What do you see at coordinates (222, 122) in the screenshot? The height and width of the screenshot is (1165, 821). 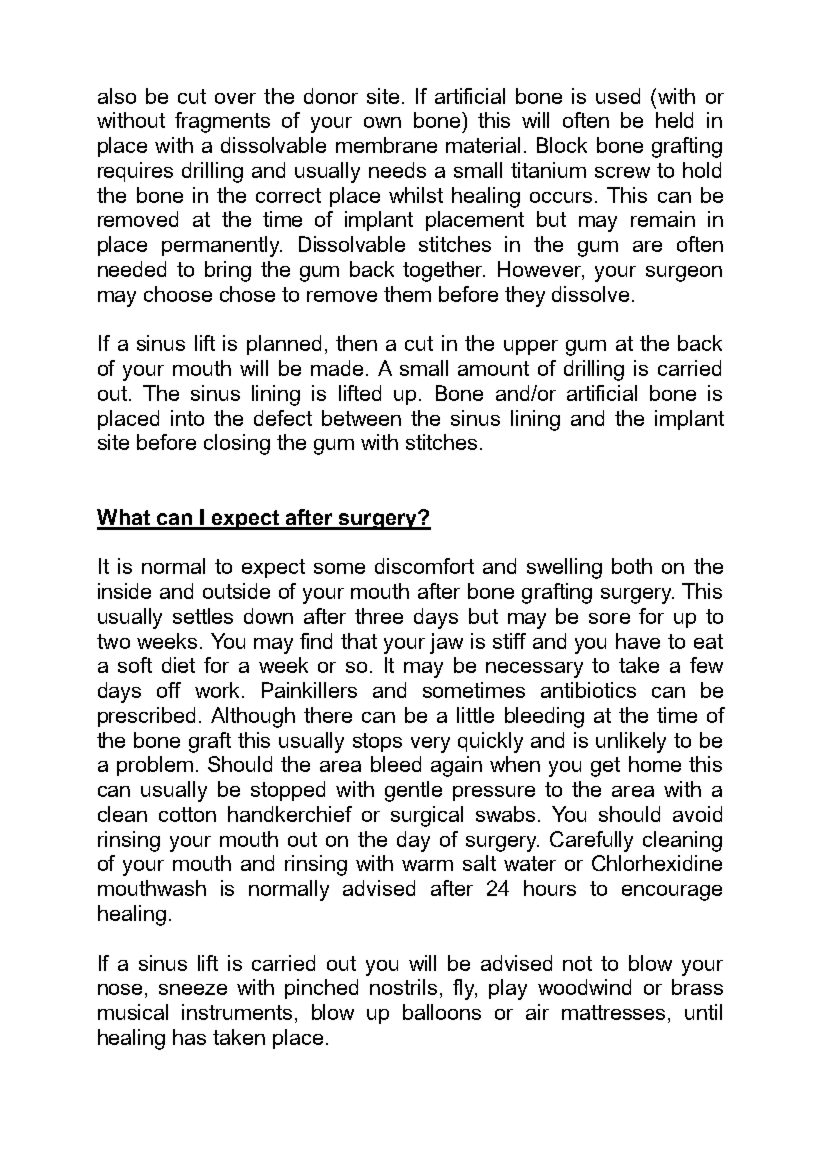 I see `fragments` at bounding box center [222, 122].
